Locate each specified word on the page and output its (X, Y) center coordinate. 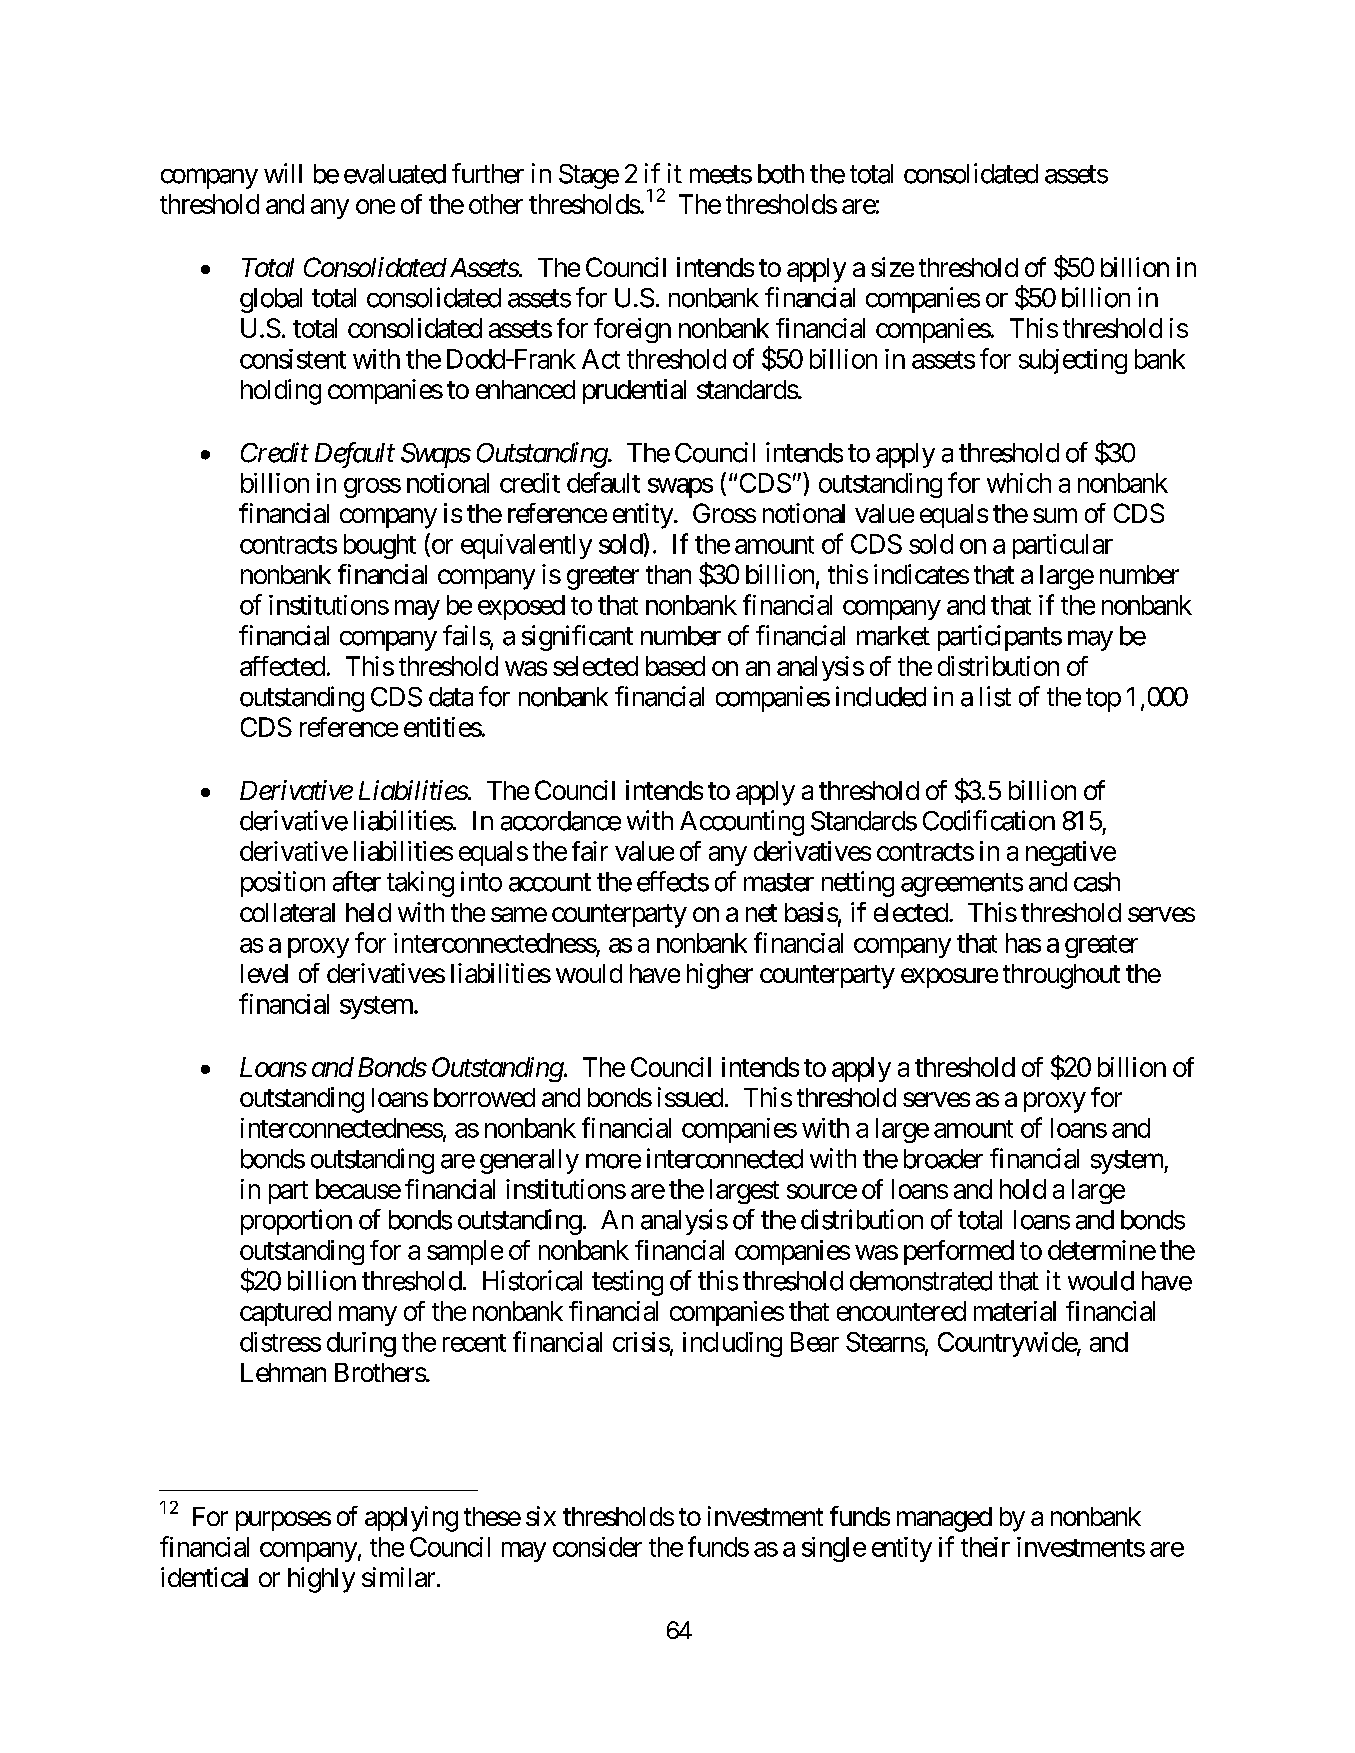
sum (1055, 515)
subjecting (1073, 361)
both (781, 174)
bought (380, 546)
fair (590, 851)
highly (321, 1580)
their (985, 1547)
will (283, 173)
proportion (296, 1222)
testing (627, 1283)
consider (597, 1547)
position (283, 884)
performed (959, 1252)
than (668, 574)
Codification (989, 820)
